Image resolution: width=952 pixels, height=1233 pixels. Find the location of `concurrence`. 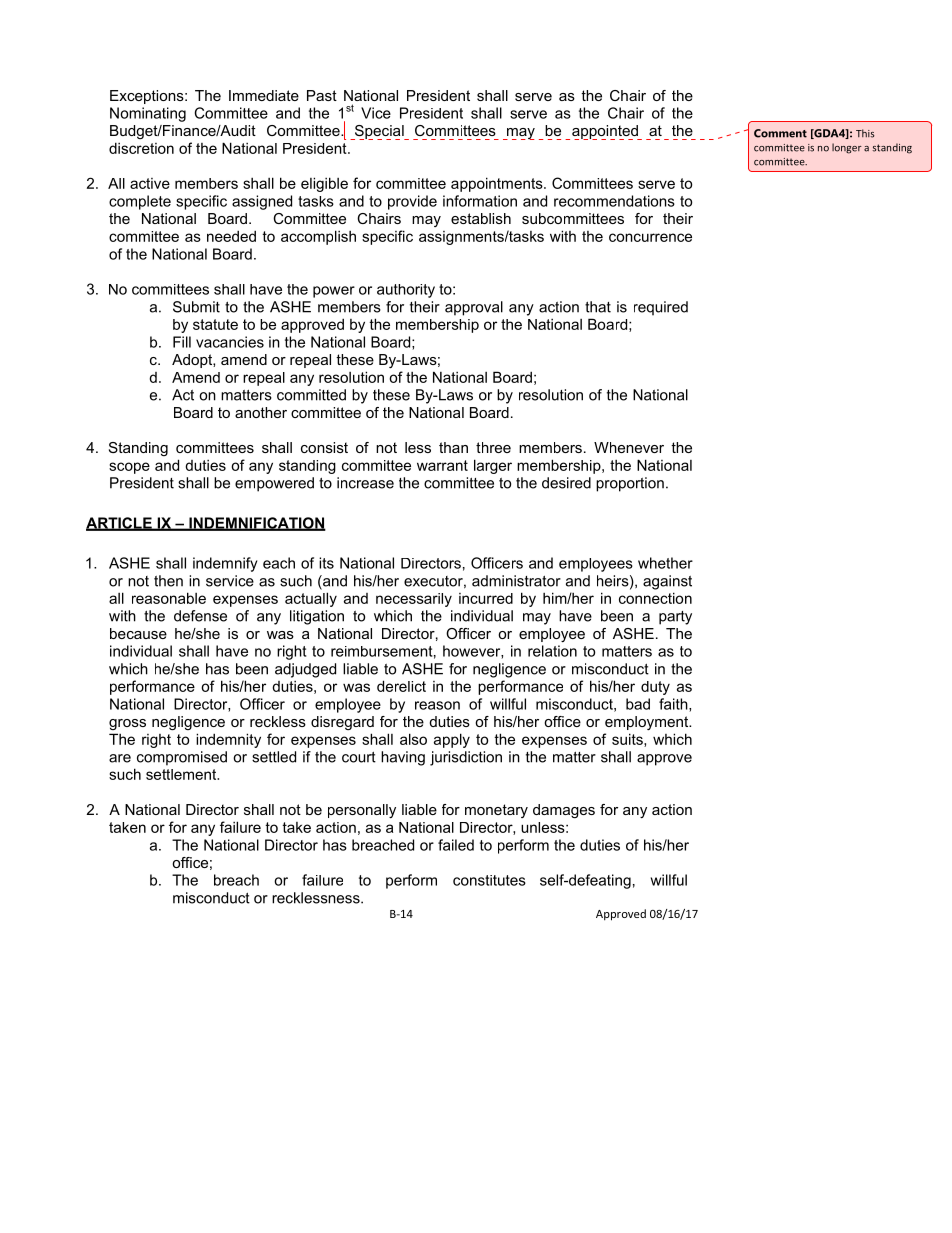

concurrence is located at coordinates (650, 237).
